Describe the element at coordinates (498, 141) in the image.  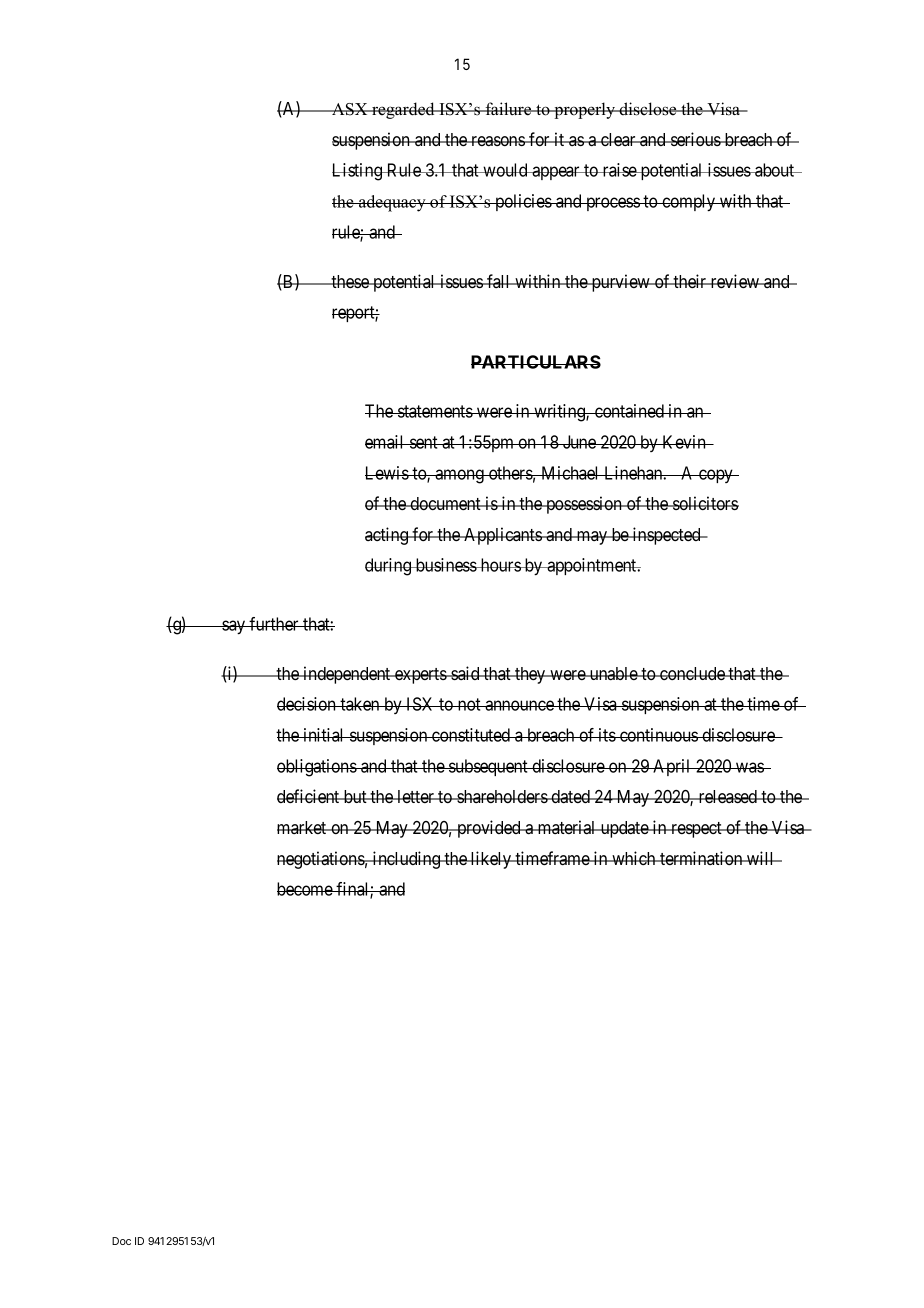
I see `reasons` at that location.
